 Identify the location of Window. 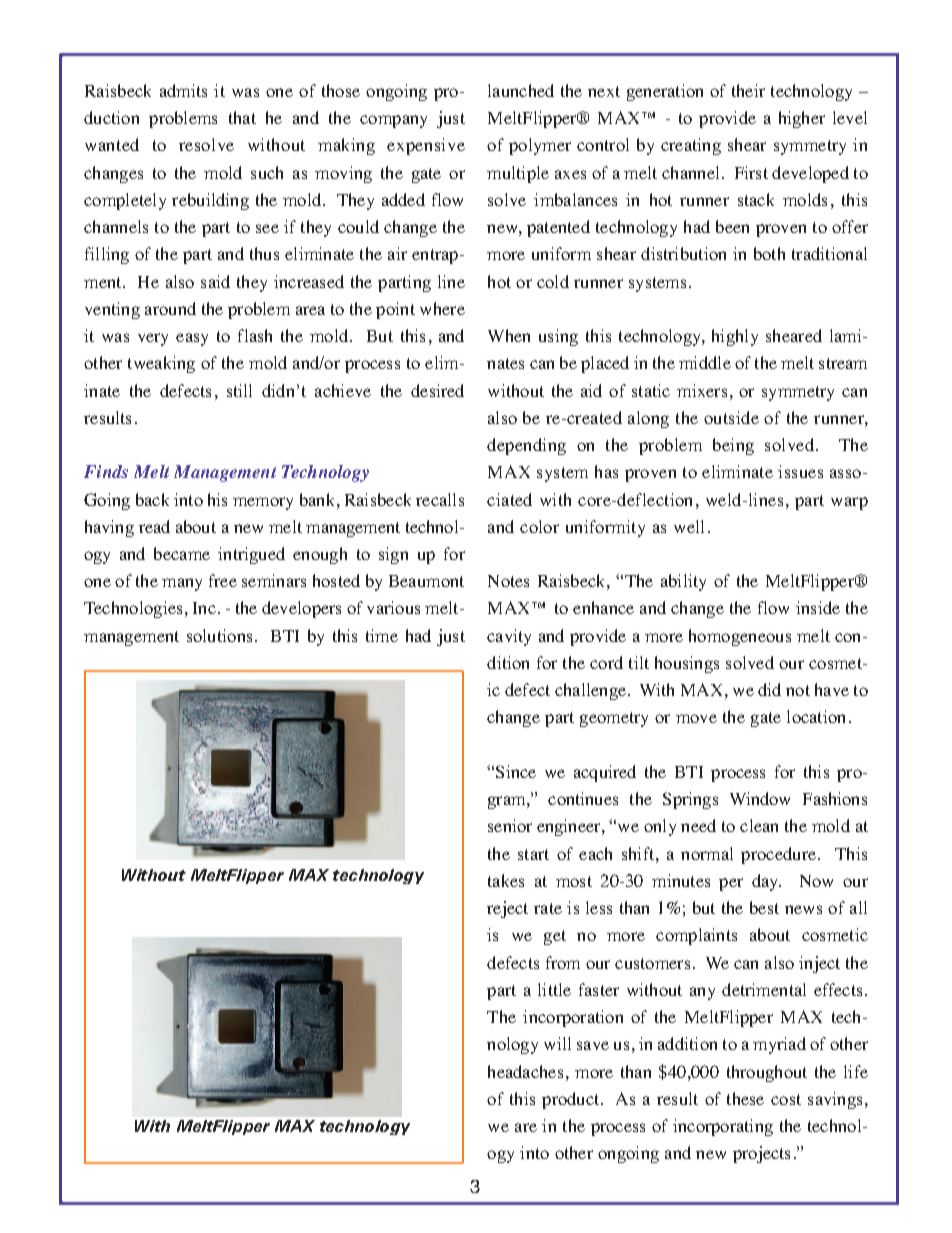
(760, 798).
